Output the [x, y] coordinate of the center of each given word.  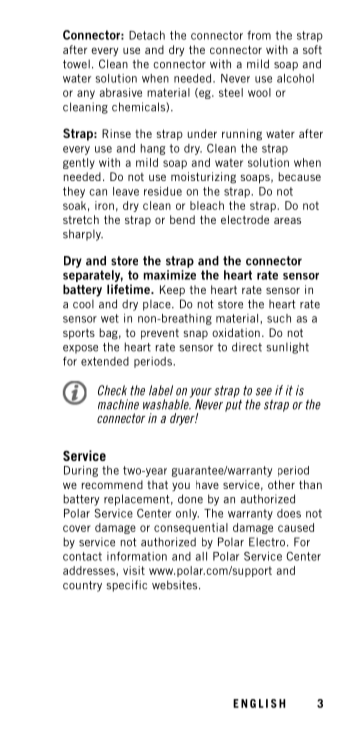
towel [76, 64]
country [82, 586]
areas [287, 220]
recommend [112, 484]
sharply [83, 235]
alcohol [295, 78]
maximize [170, 275]
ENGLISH [259, 703]
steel [231, 92]
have [207, 484]
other [281, 484]
